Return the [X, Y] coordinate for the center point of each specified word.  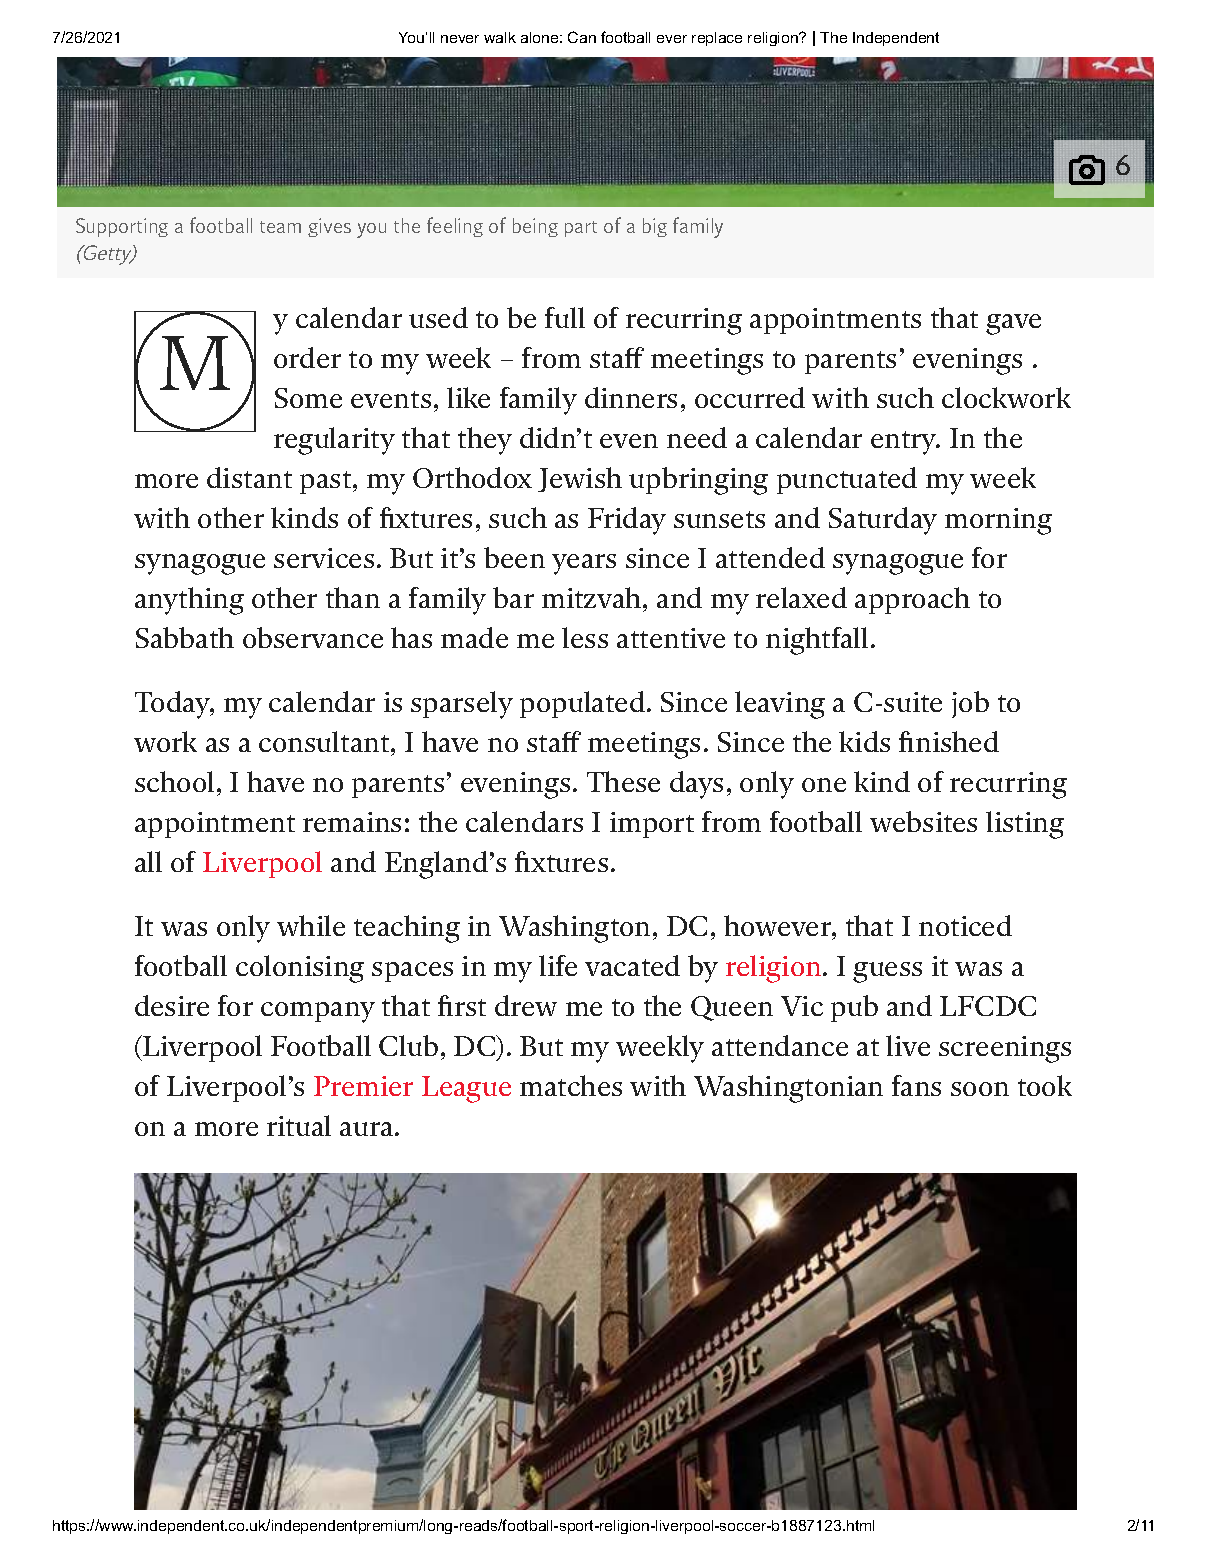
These [623, 781]
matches [571, 1085]
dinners [631, 397]
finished [949, 741]
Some [308, 398]
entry [905, 443]
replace [717, 39]
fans [916, 1085]
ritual [299, 1125]
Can [582, 37]
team [280, 227]
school [174, 781]
